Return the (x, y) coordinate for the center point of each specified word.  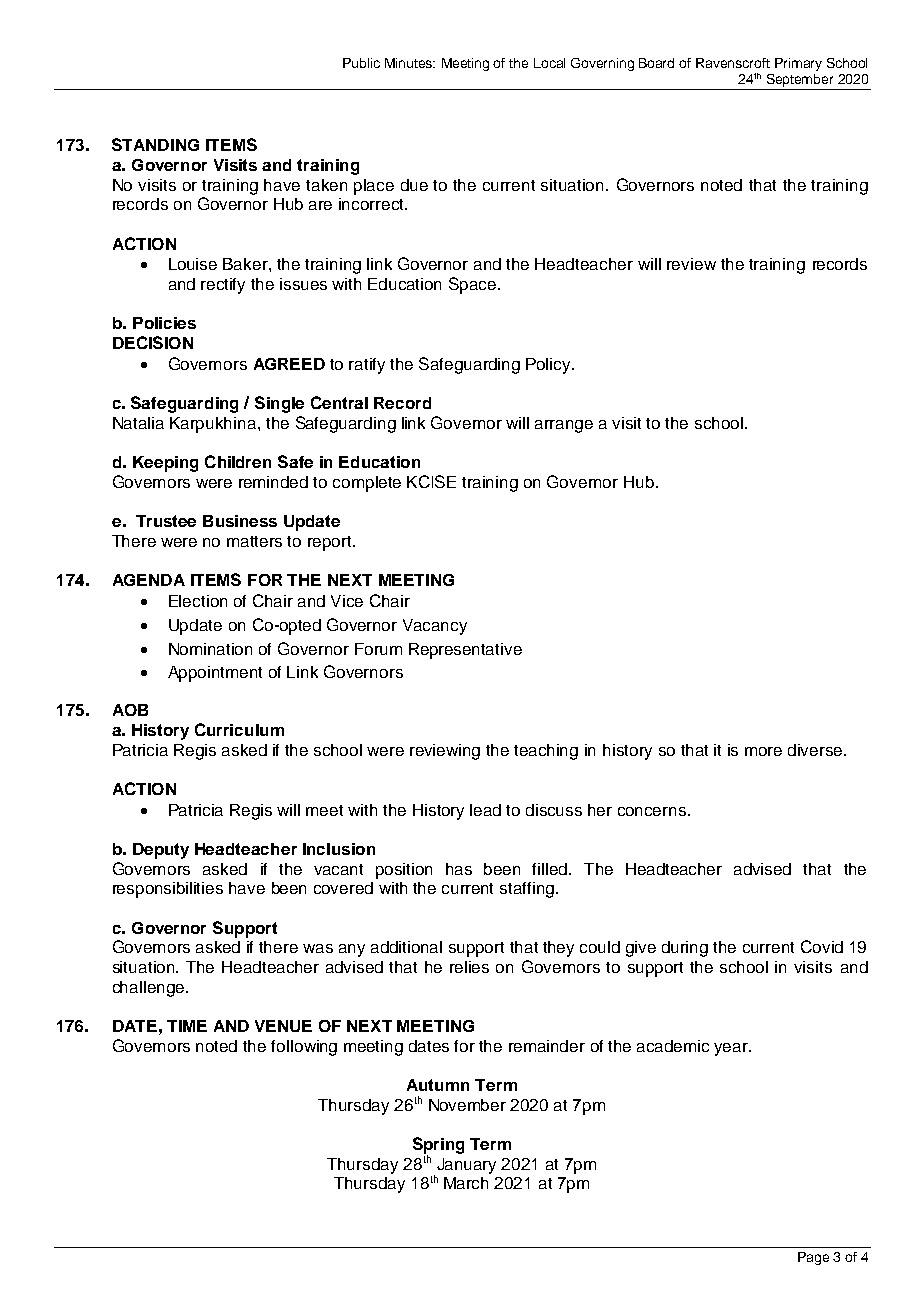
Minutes (409, 63)
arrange (564, 426)
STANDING (155, 144)
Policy (549, 366)
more (763, 751)
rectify (223, 286)
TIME (187, 1026)
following (304, 1048)
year (732, 1049)
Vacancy (435, 627)
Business (240, 521)
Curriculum (239, 729)
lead (485, 810)
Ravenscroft (733, 63)
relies (469, 967)
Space (474, 285)
